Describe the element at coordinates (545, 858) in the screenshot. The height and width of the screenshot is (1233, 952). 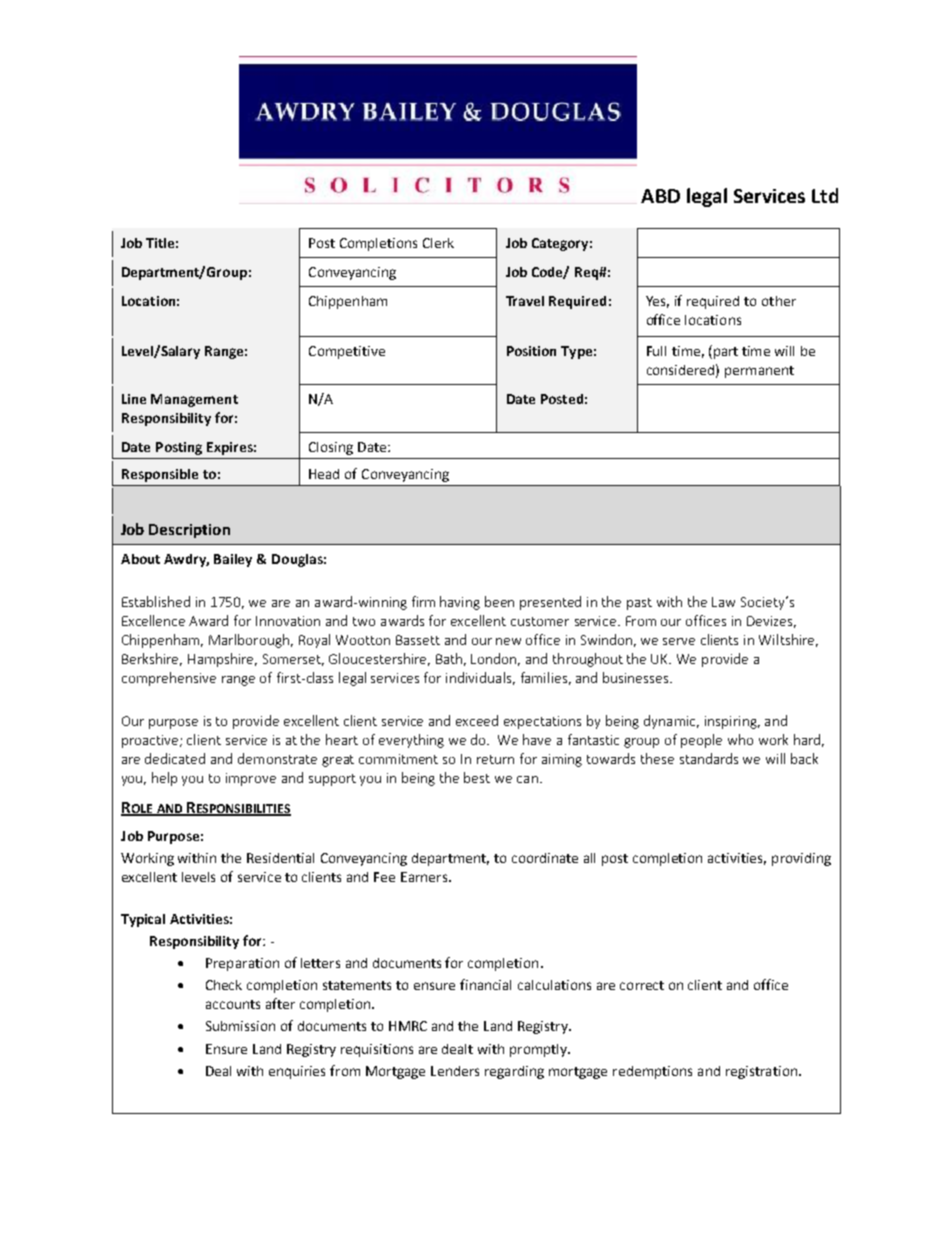
I see `coordinate` at that location.
